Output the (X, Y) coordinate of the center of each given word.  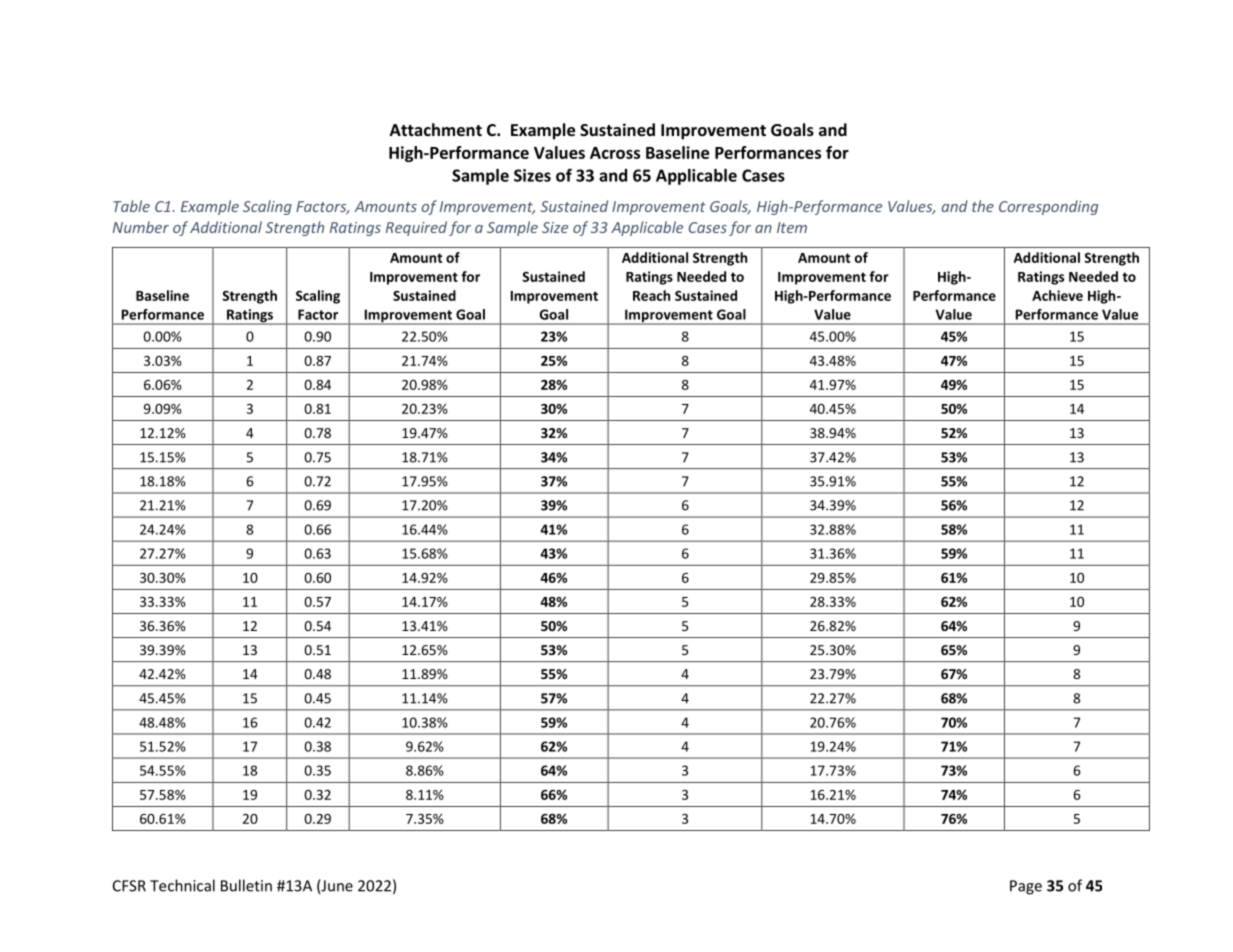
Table (131, 206)
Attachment (436, 129)
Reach (651, 295)
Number (141, 227)
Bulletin (246, 885)
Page (1026, 887)
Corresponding (1048, 207)
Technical (182, 885)
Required (416, 228)
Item (792, 227)
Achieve (1057, 295)
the (983, 206)
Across (615, 153)
